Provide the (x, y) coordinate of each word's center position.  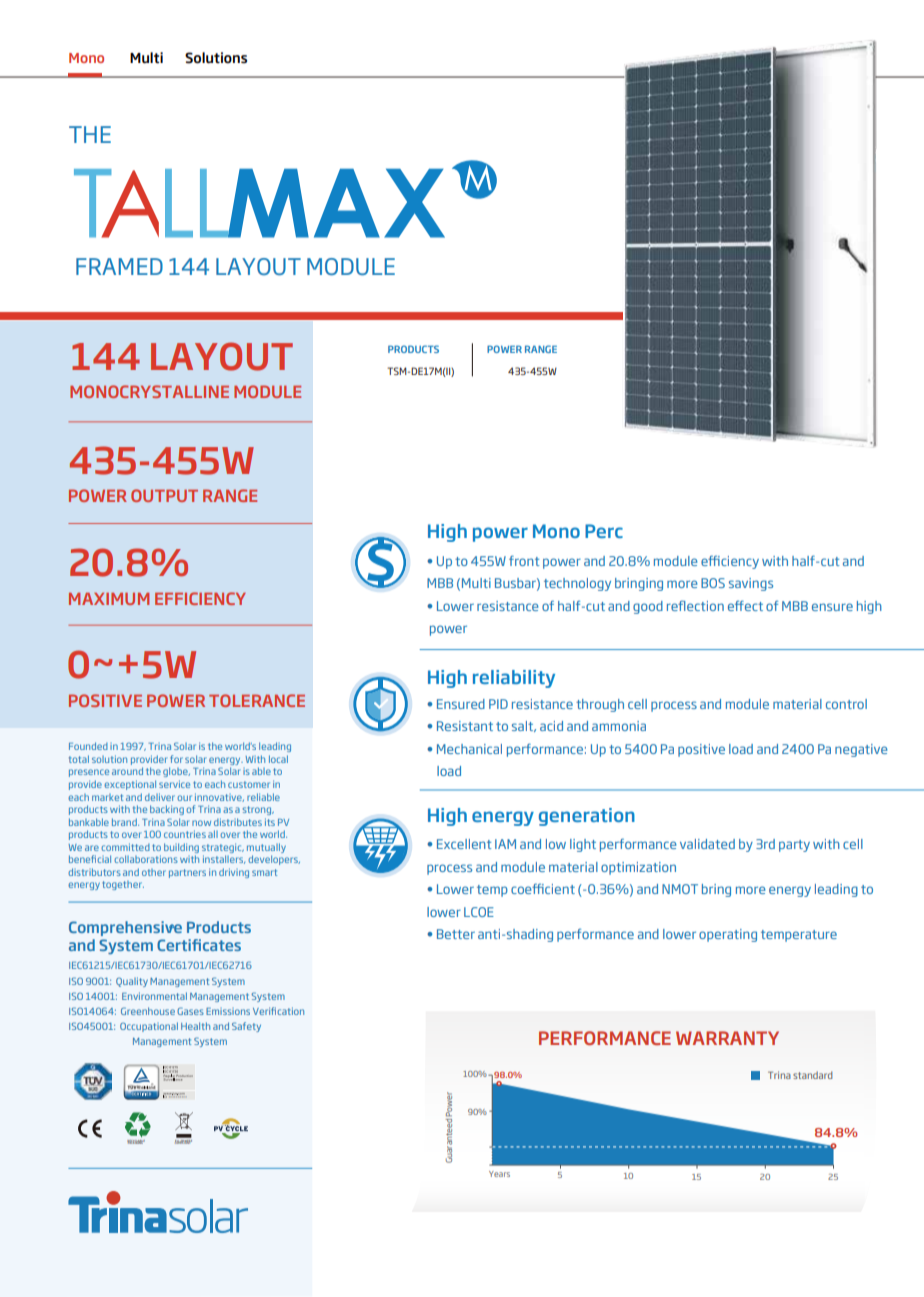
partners (187, 873)
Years (499, 1174)
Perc (604, 531)
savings (751, 584)
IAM (505, 844)
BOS (713, 583)
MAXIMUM (109, 599)
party (794, 846)
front (524, 560)
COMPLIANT (183, 1142)
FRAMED (119, 266)
